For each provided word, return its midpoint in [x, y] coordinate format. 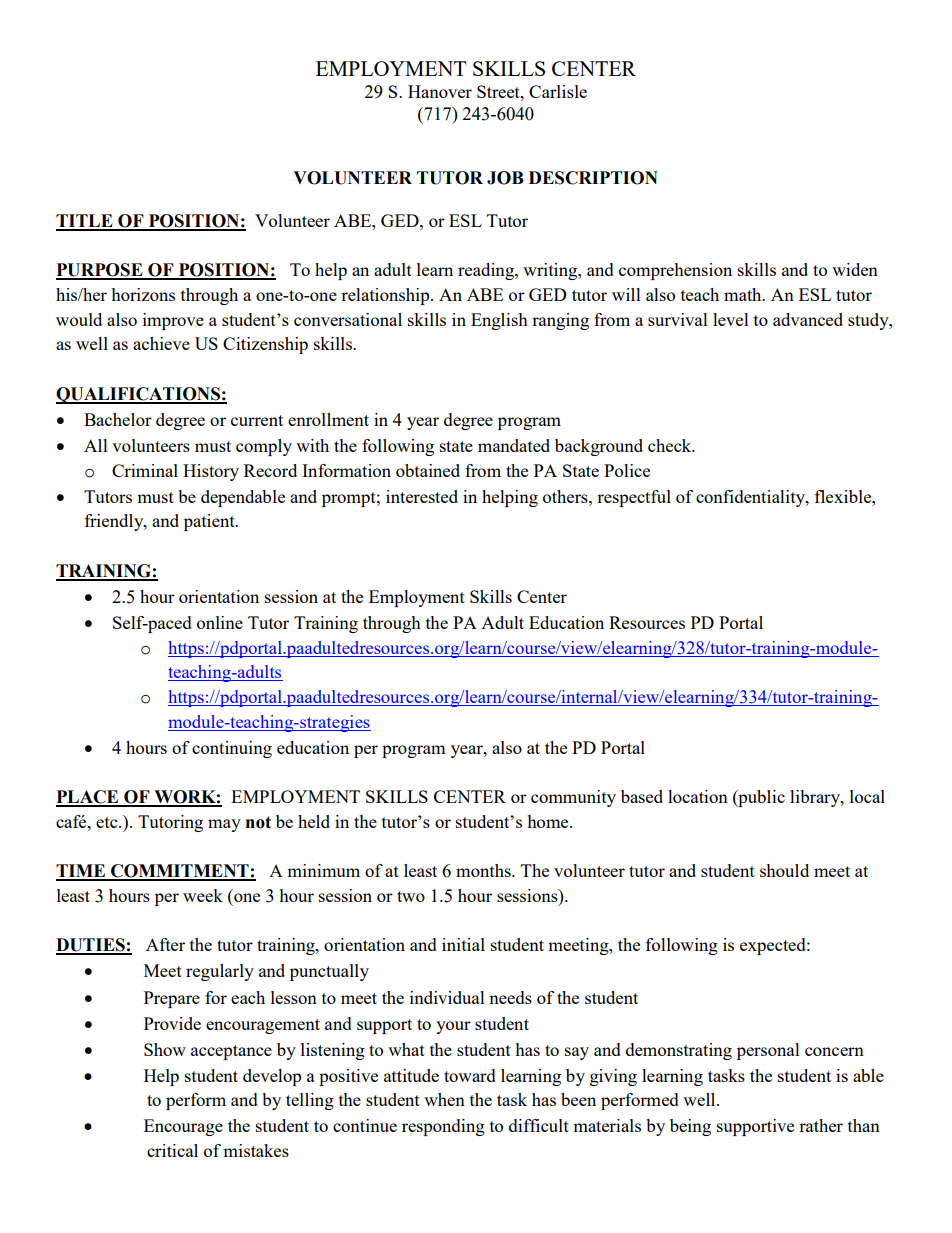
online [220, 622]
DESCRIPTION [593, 178]
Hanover [440, 91]
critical [172, 1150]
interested [422, 496]
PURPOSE [100, 271]
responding [443, 1127]
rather [821, 1125]
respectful [634, 498]
